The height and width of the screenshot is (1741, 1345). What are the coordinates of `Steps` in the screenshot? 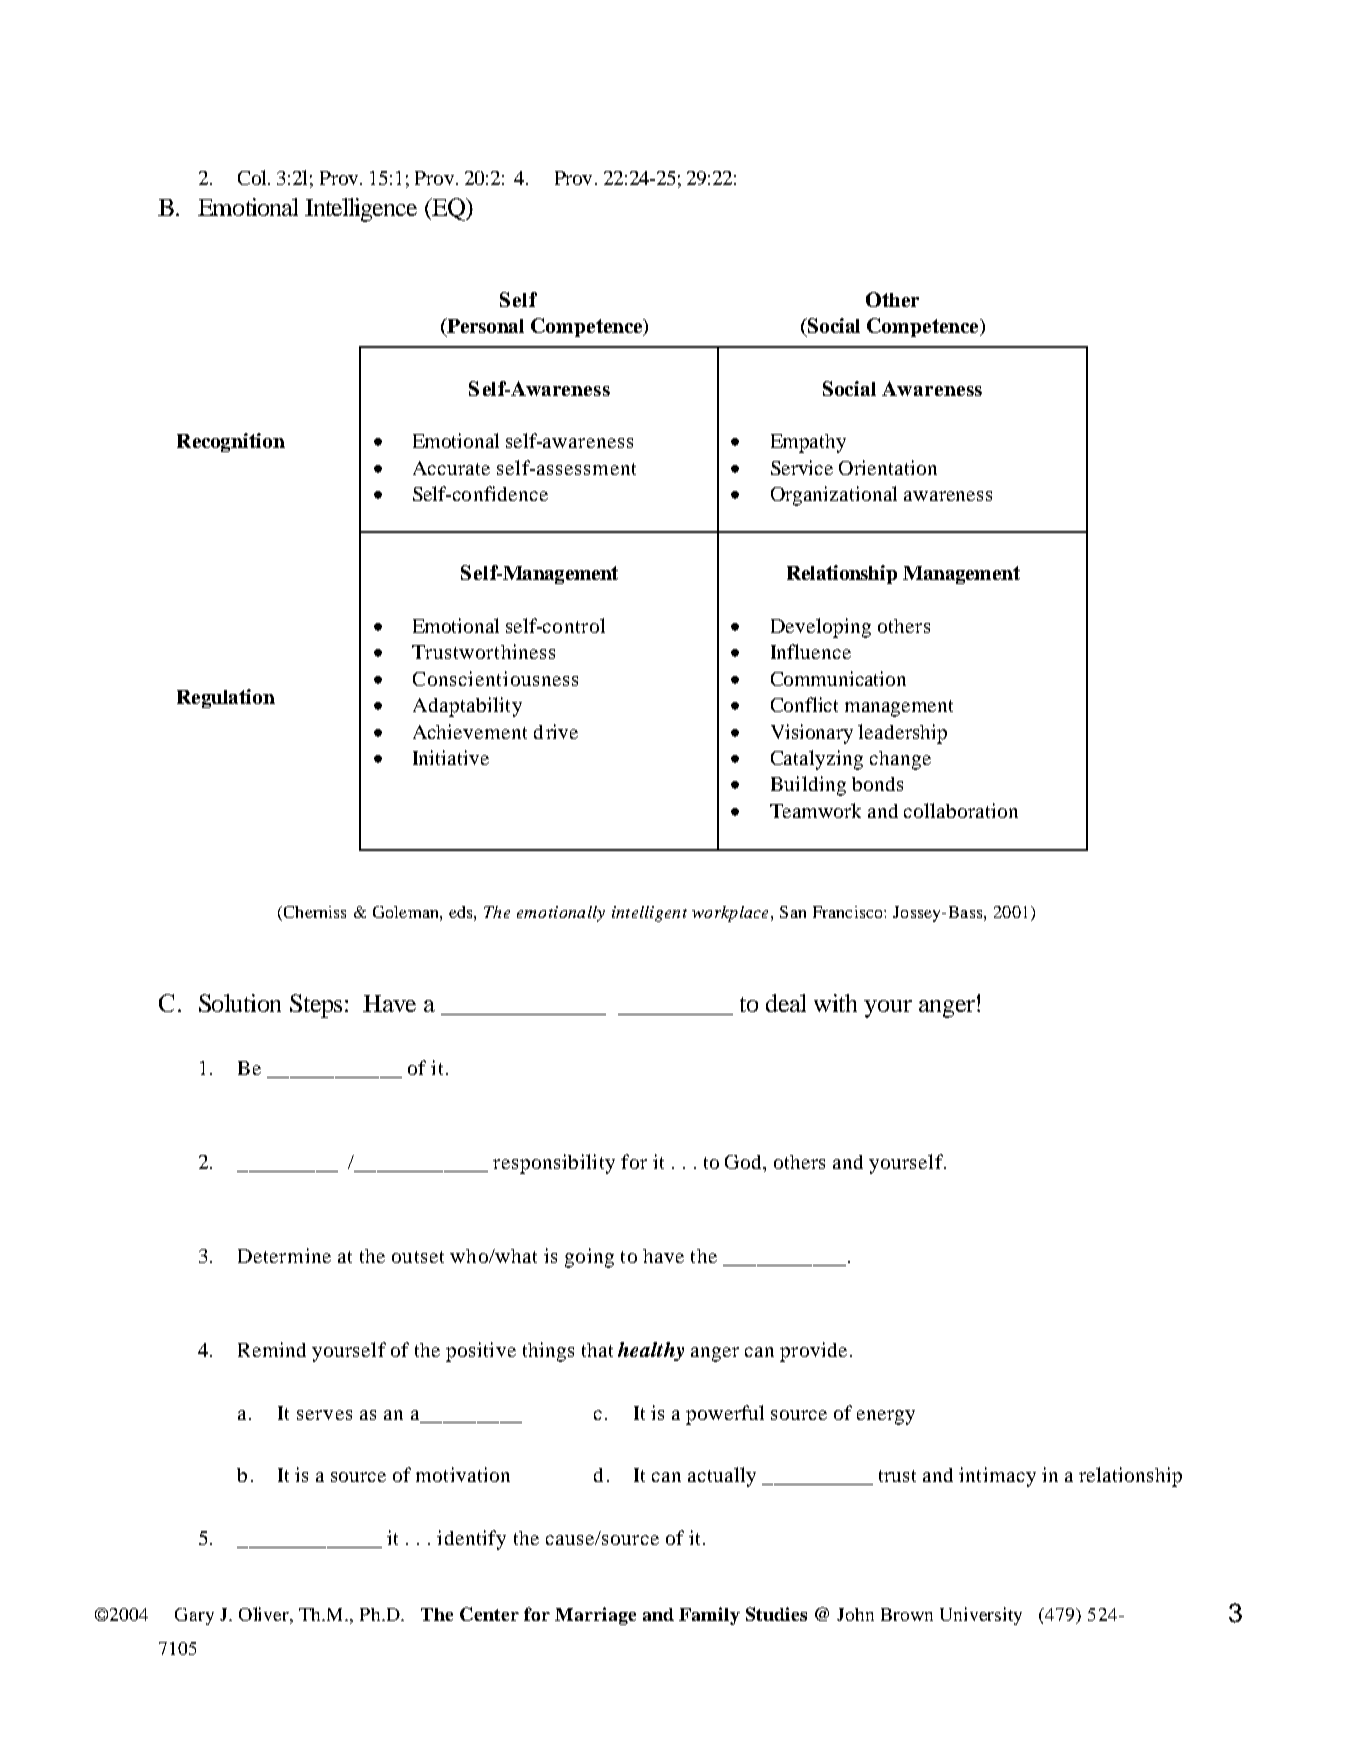 It's located at (318, 1006).
